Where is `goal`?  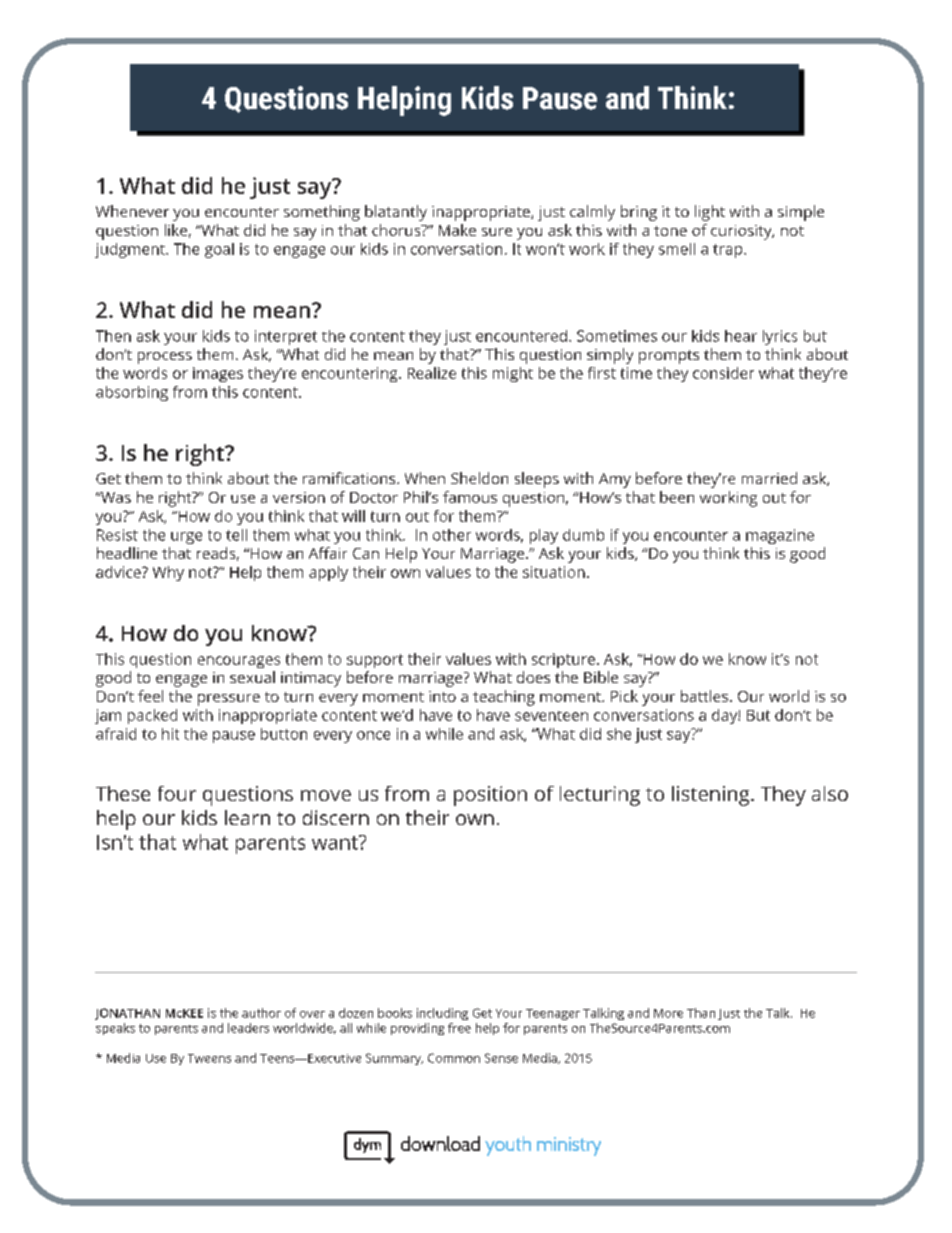 goal is located at coordinates (219, 250).
